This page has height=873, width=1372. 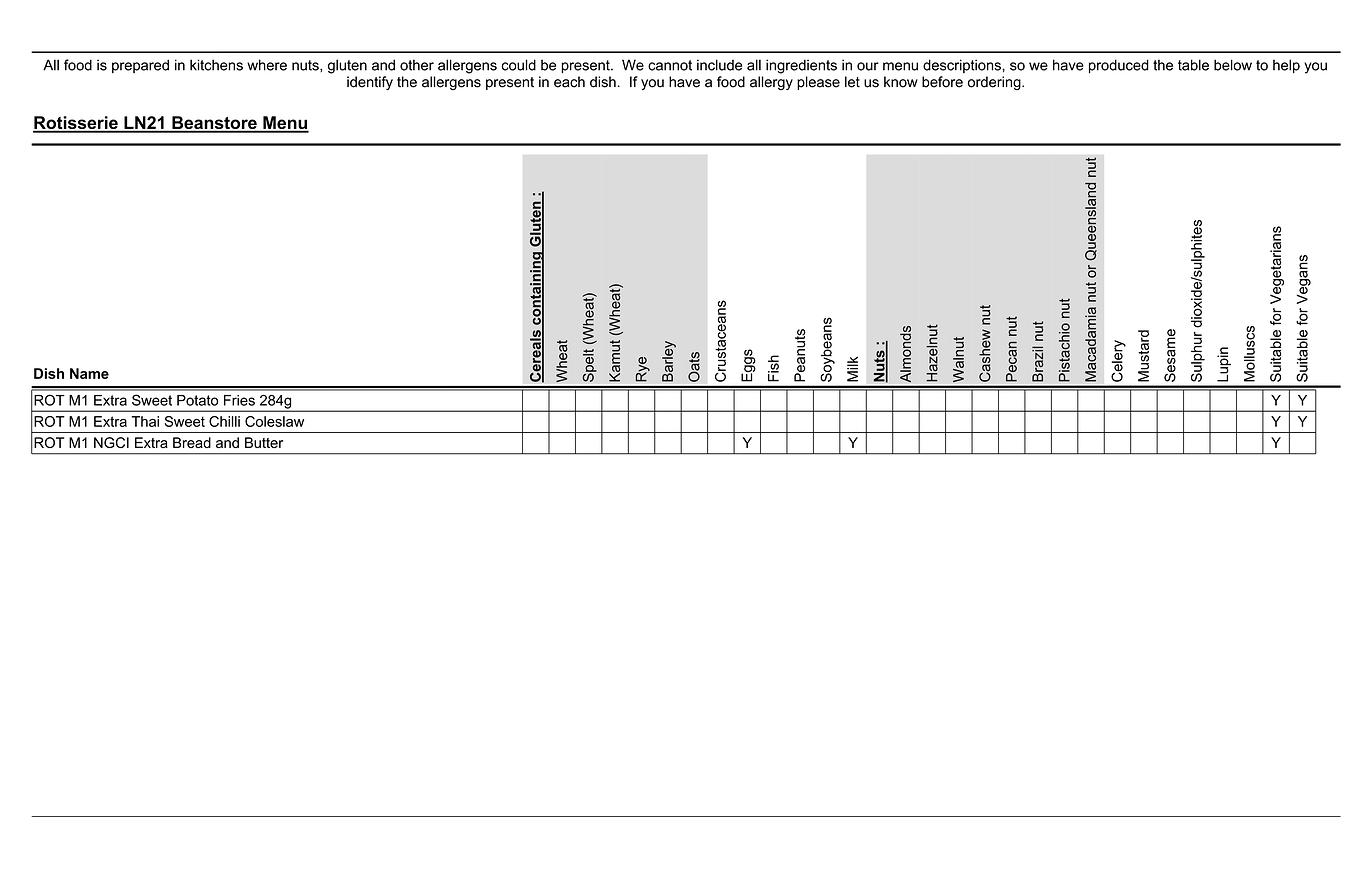 I want to click on Chilli, so click(x=224, y=421).
